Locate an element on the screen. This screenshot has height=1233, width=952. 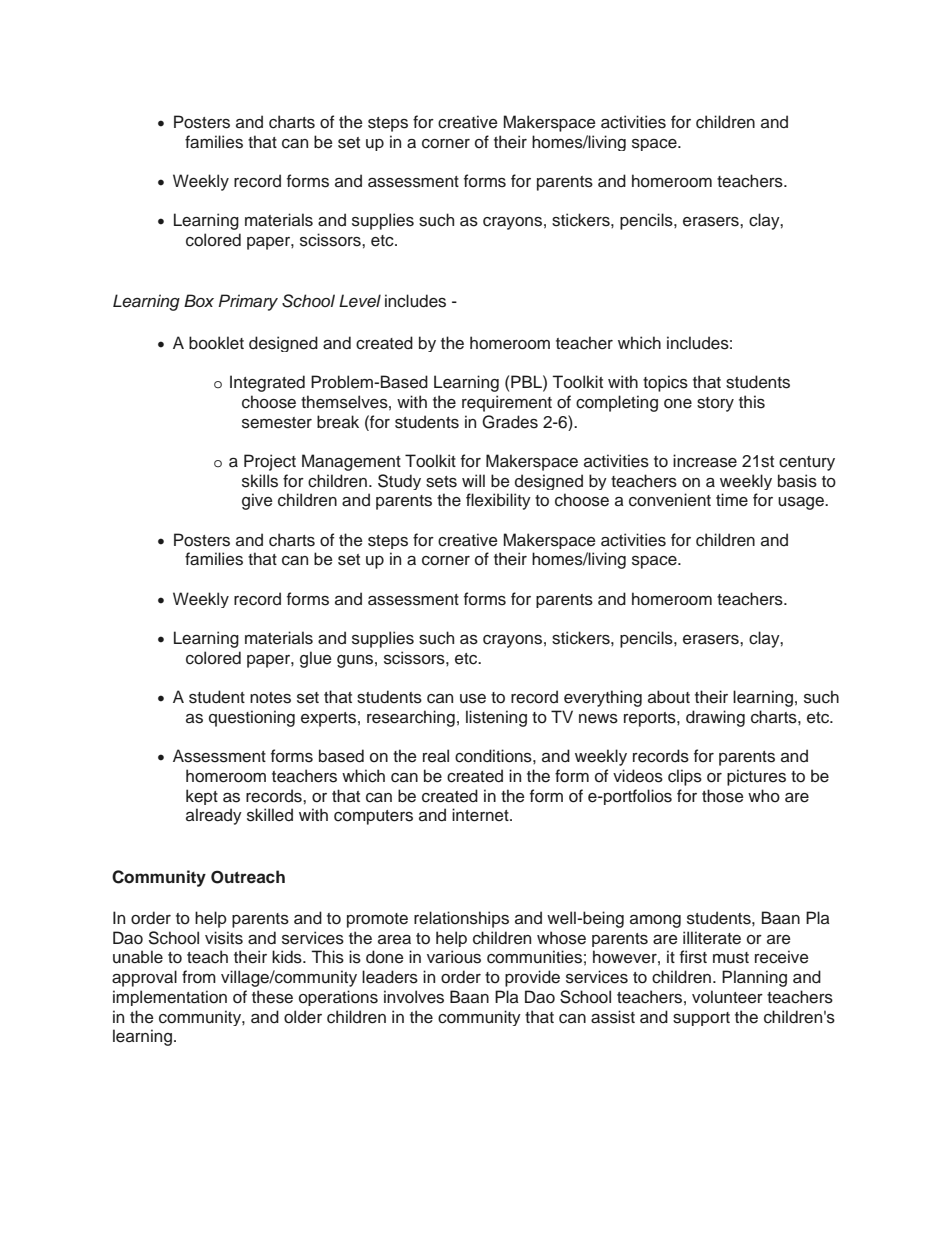
booklet is located at coordinates (216, 343).
